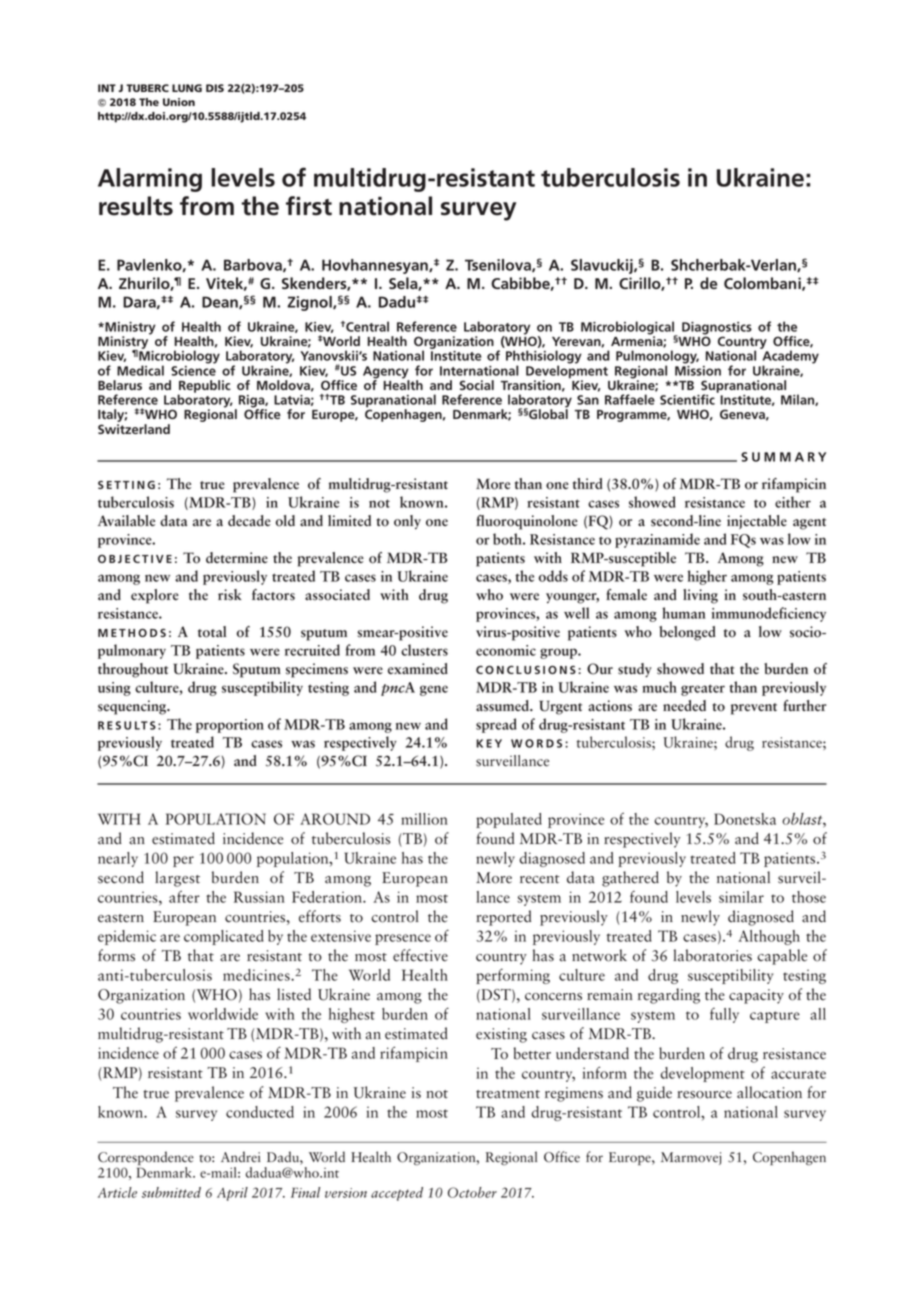 This image has height=1300, width=924. What do you see at coordinates (309, 206) in the image?
I see `first` at bounding box center [309, 206].
